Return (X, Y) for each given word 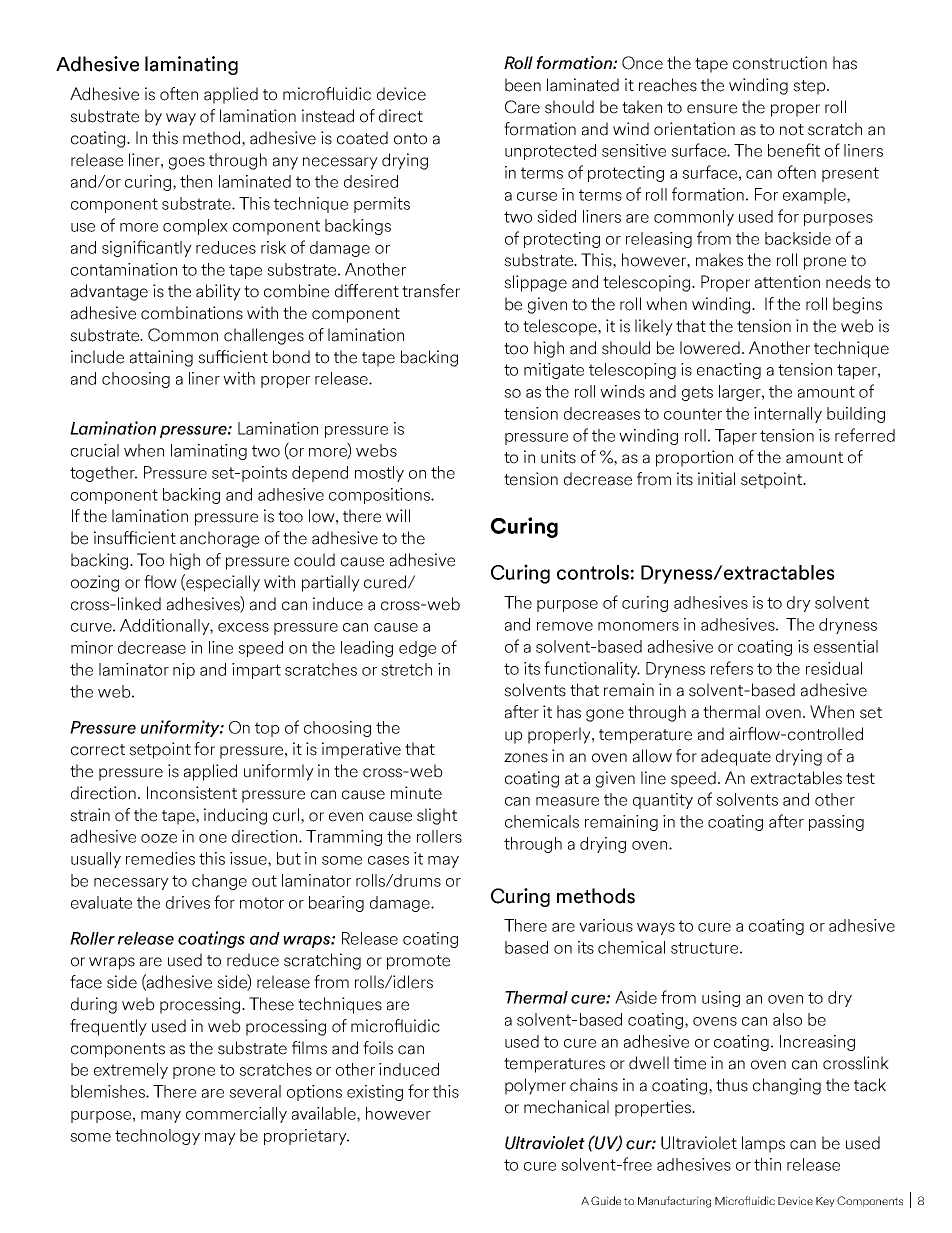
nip (184, 671)
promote (418, 962)
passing (836, 823)
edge (417, 649)
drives (188, 902)
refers (732, 668)
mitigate (554, 371)
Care (522, 107)
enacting (729, 371)
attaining (161, 358)
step (810, 87)
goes (187, 163)
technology (157, 1137)
